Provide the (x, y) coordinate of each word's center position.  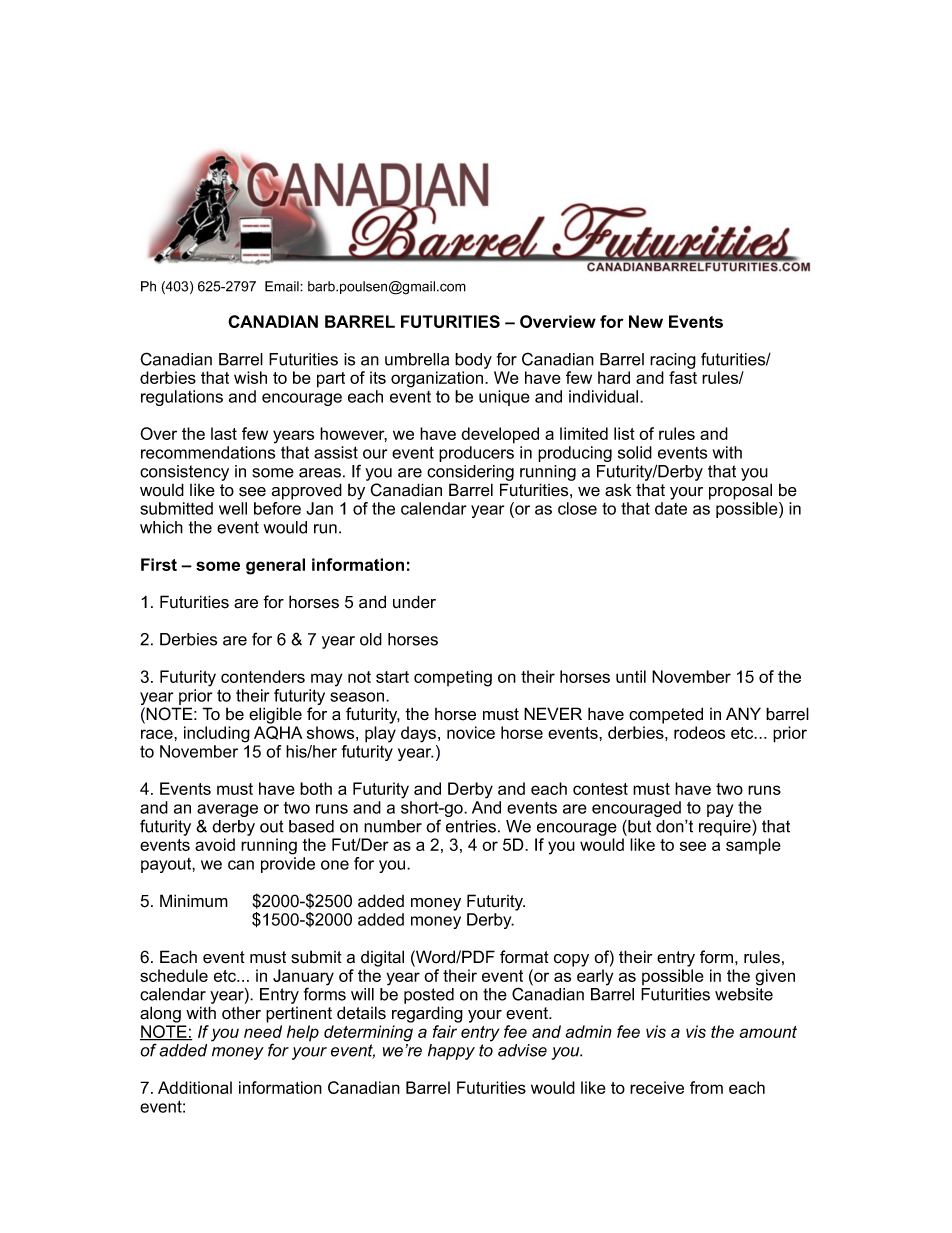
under (414, 602)
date (671, 508)
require (726, 828)
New (646, 321)
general (275, 566)
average (227, 812)
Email (283, 286)
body (473, 361)
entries (471, 826)
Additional (195, 1087)
